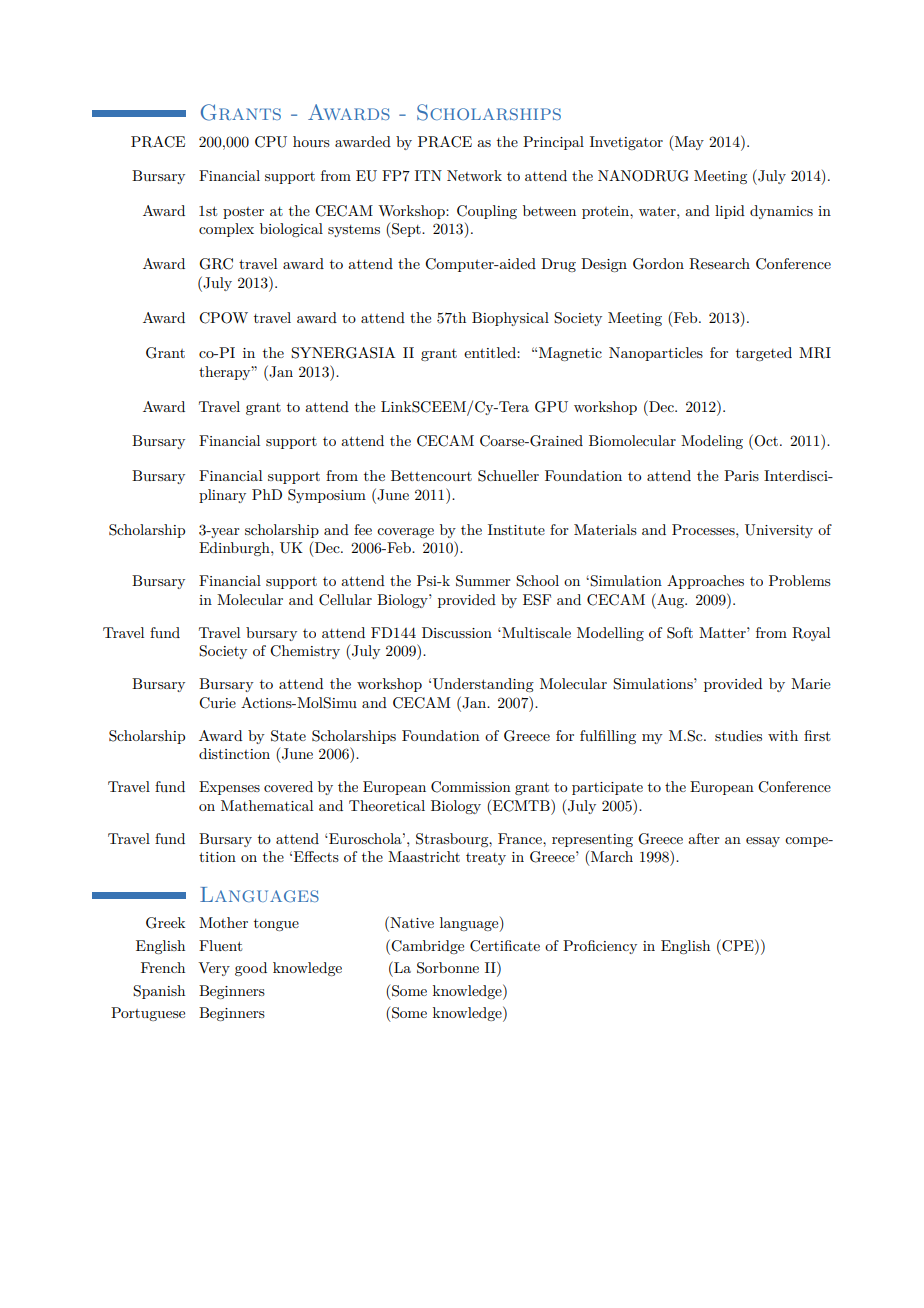 The height and width of the screenshot is (1308, 924). Describe the element at coordinates (327, 496) in the screenshot. I see `Symposium` at that location.
